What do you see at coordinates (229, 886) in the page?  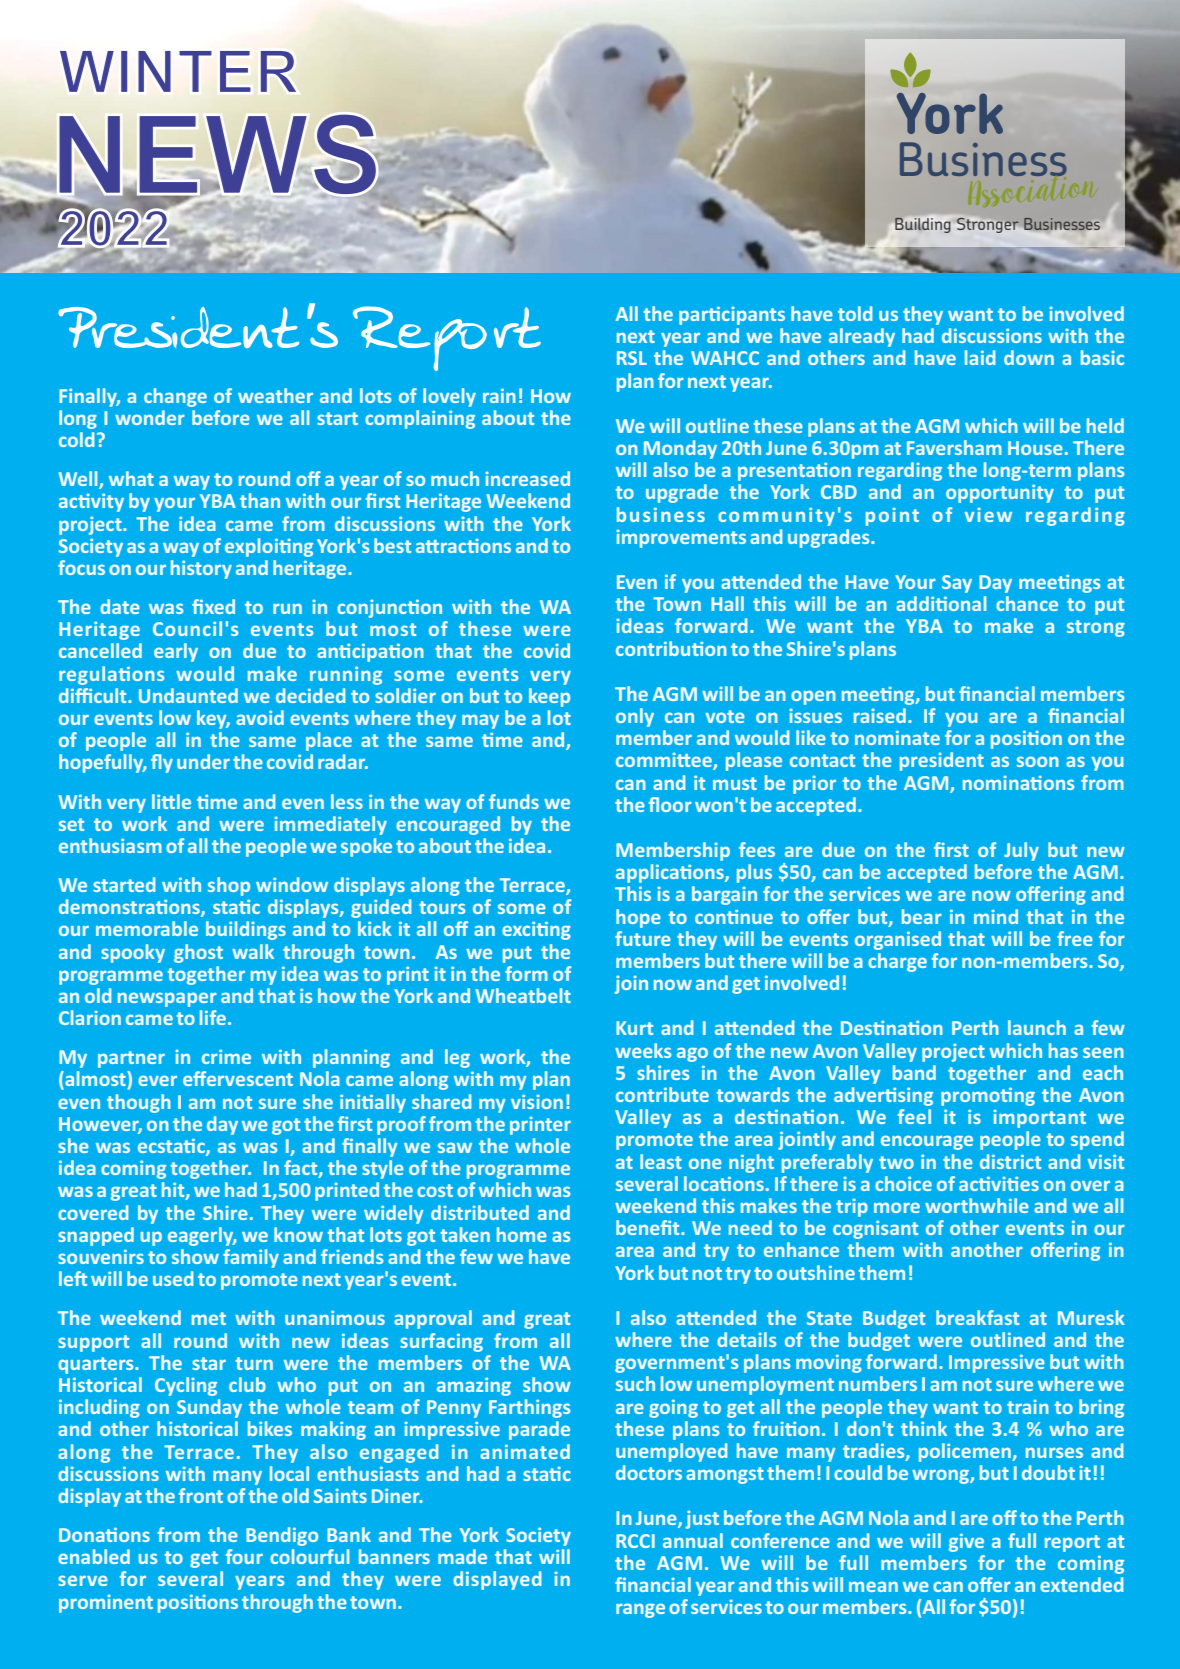 I see `shop` at bounding box center [229, 886].
